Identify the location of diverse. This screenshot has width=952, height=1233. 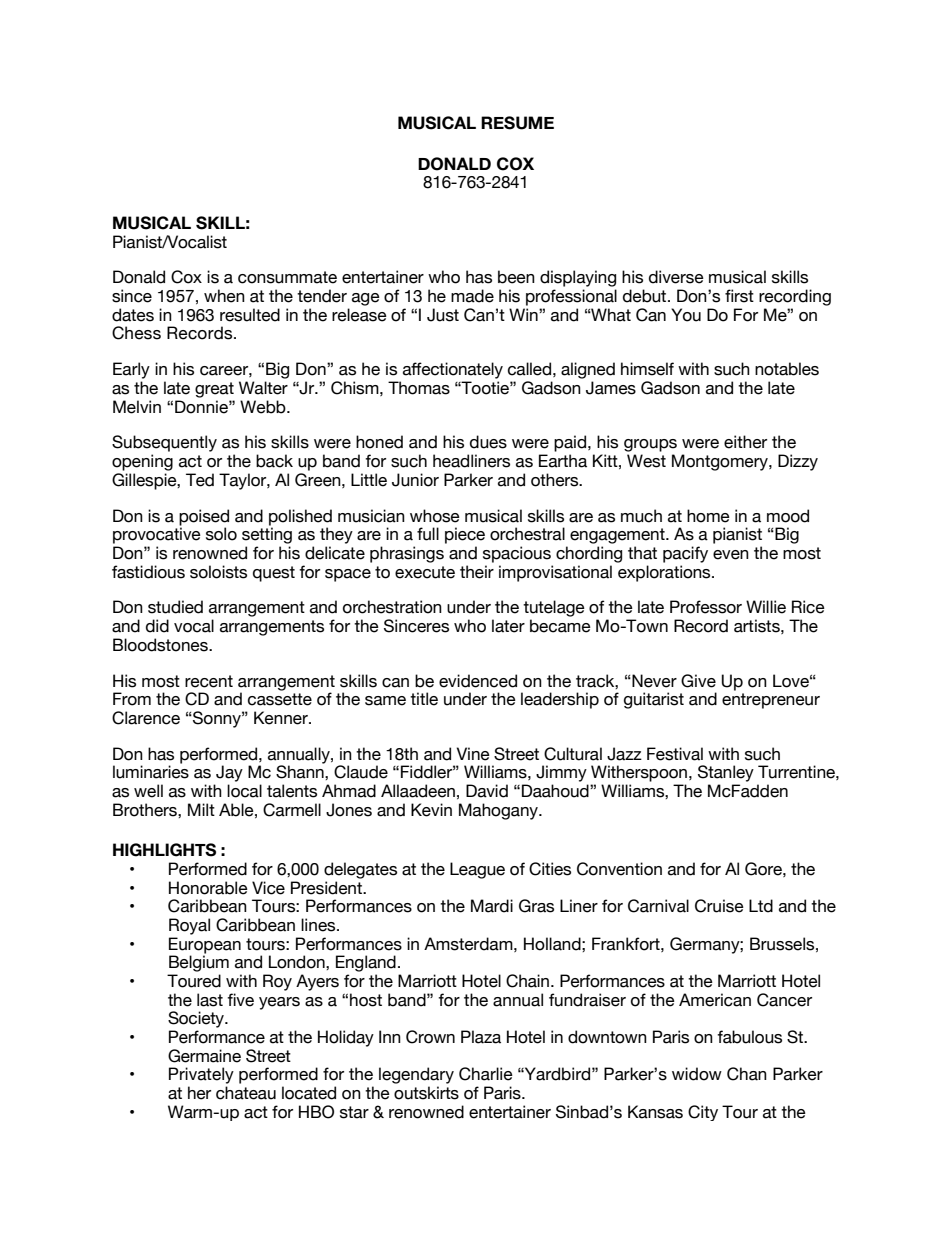
(676, 277).
